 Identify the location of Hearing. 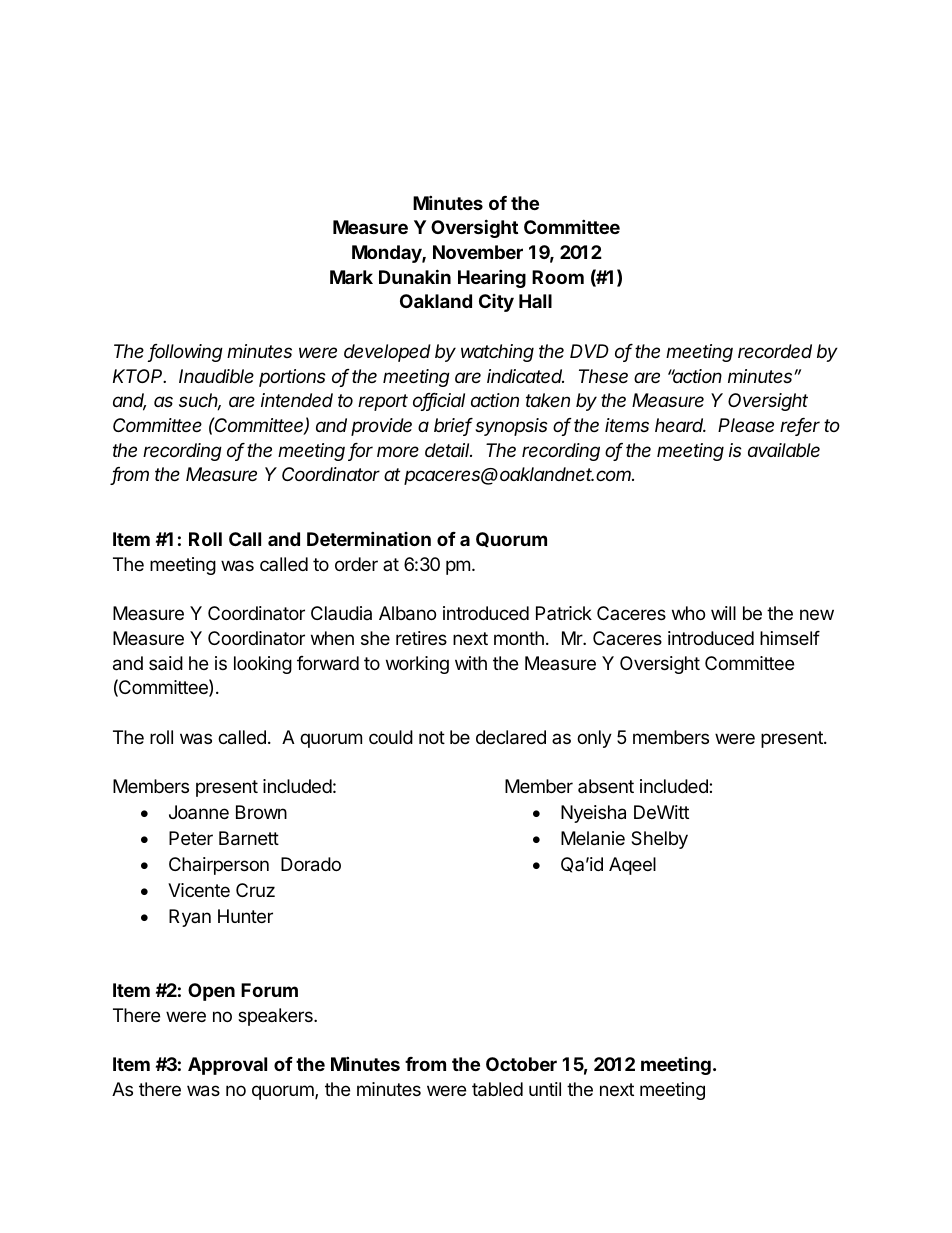
(492, 278).
